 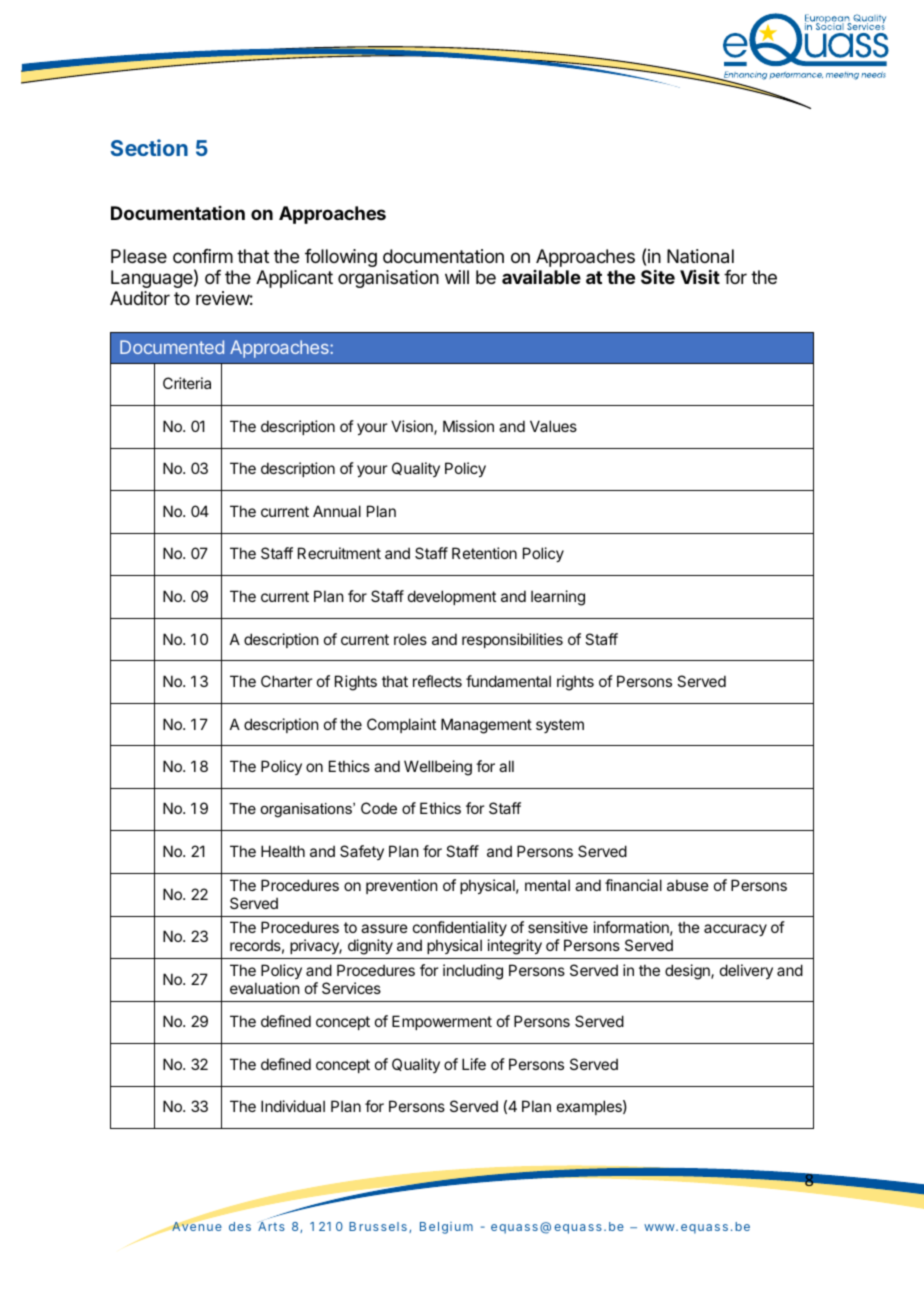 What do you see at coordinates (457, 277) in the screenshot?
I see `will` at bounding box center [457, 277].
